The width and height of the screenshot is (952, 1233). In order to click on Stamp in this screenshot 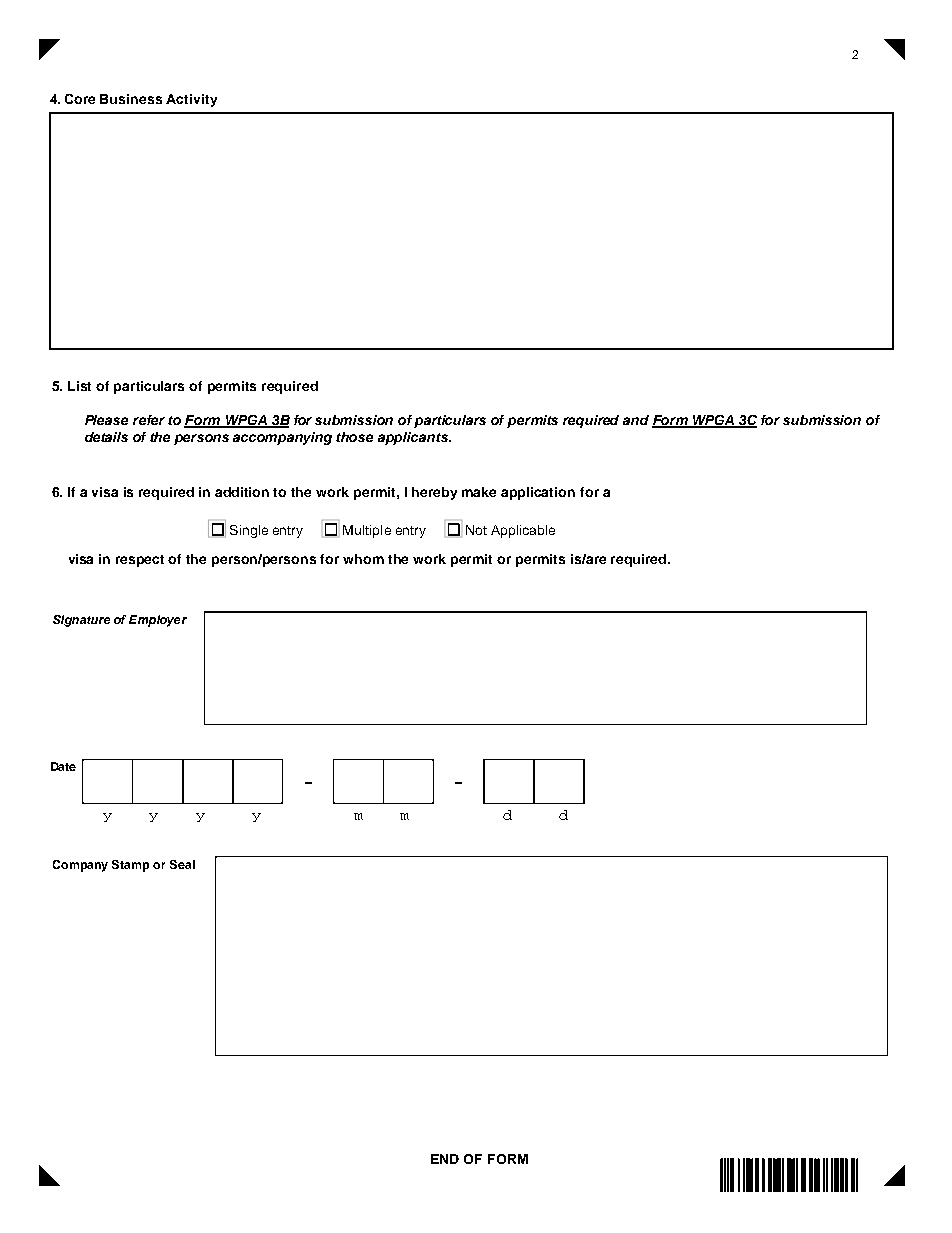, I will do `click(130, 866)`.
